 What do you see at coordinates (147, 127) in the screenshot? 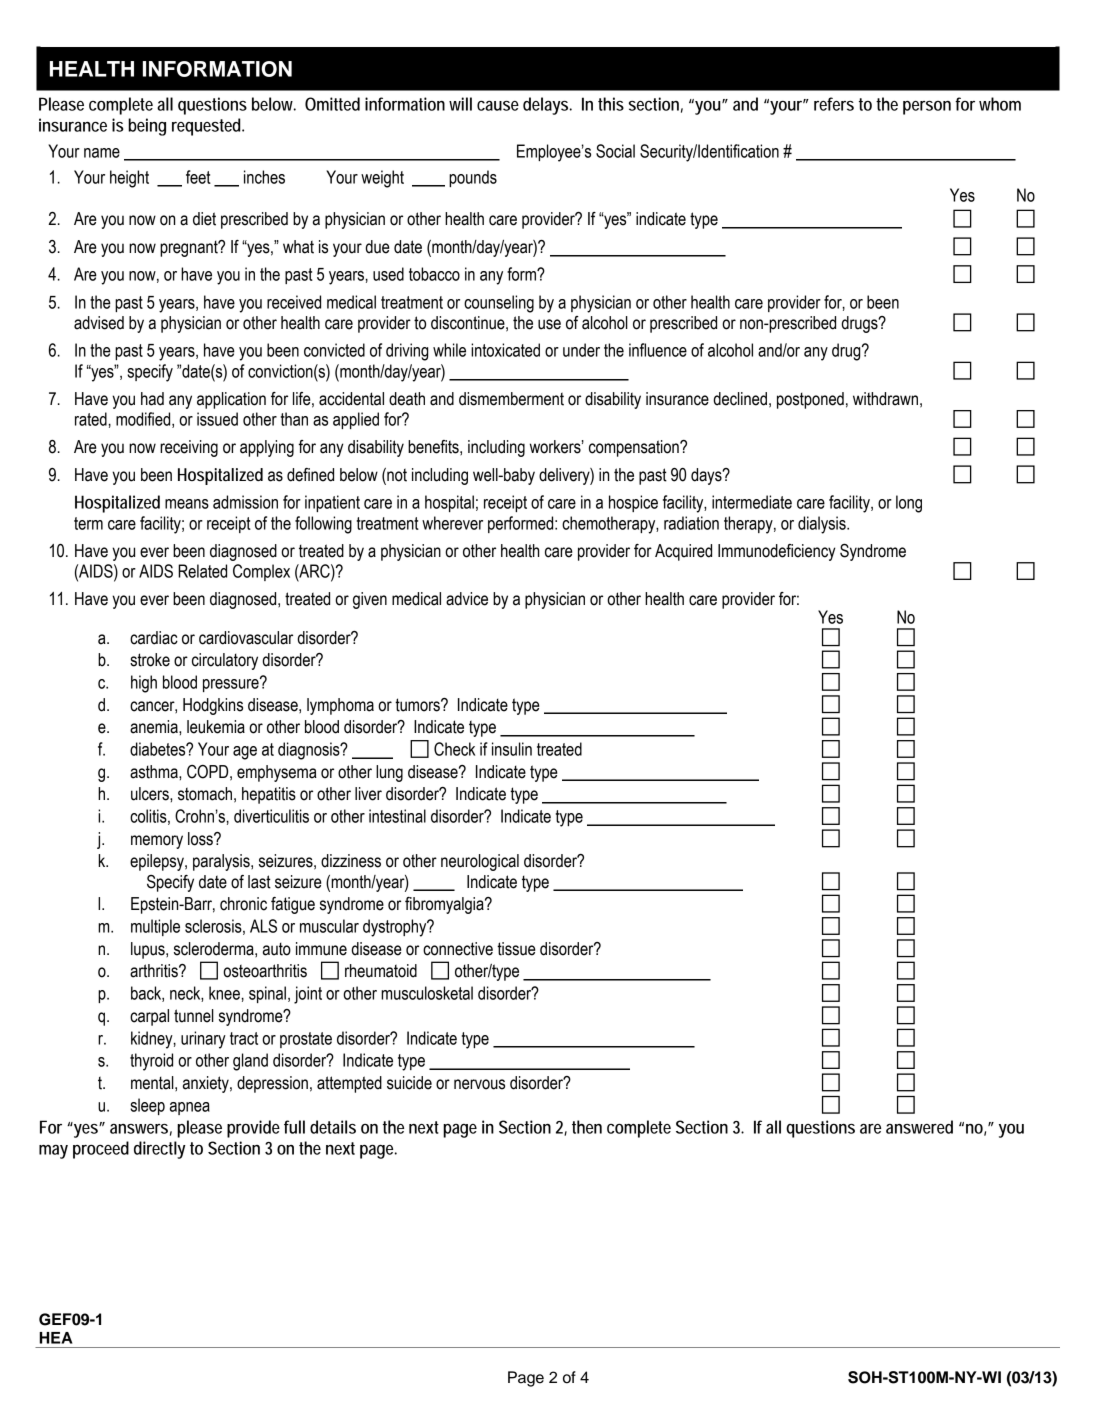
I see `being` at bounding box center [147, 127].
